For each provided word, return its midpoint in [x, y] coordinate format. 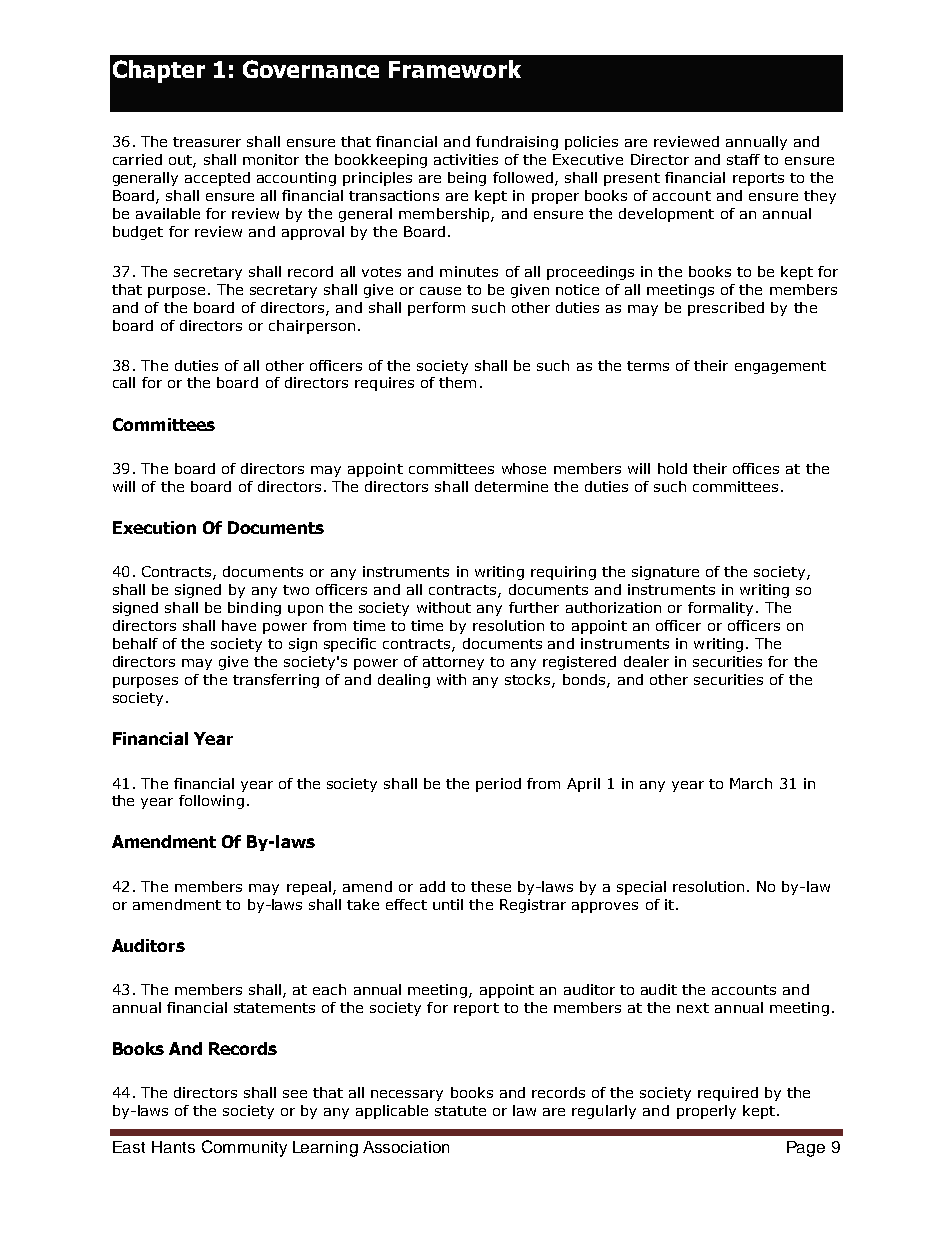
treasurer [207, 142]
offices [756, 468]
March [751, 783]
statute [460, 1111]
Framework [455, 69]
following [211, 802]
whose [524, 468]
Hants [173, 1147]
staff [743, 159]
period [498, 785]
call [124, 382]
